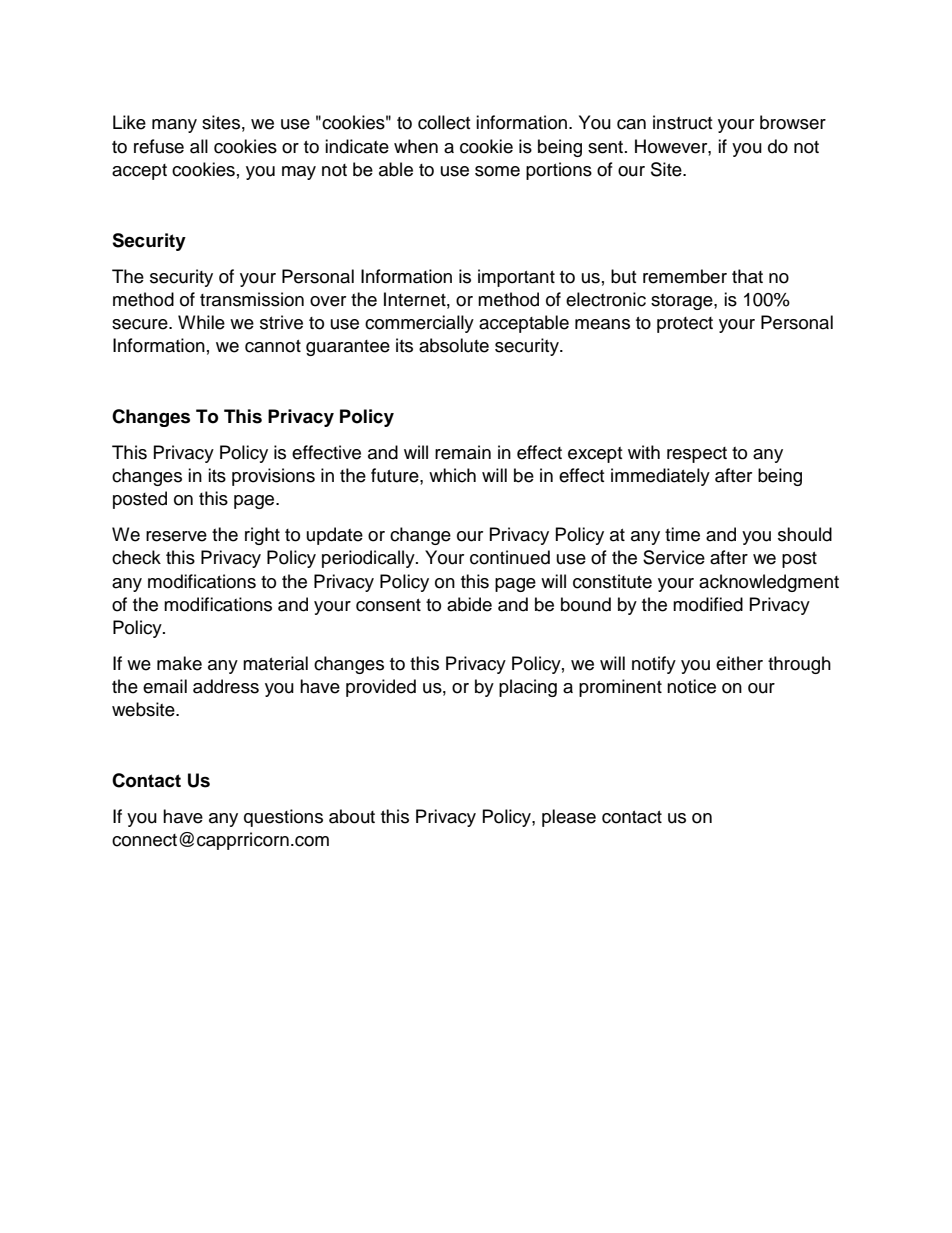 Image resolution: width=952 pixels, height=1233 pixels. What do you see at coordinates (463, 452) in the screenshot?
I see `remain` at bounding box center [463, 452].
